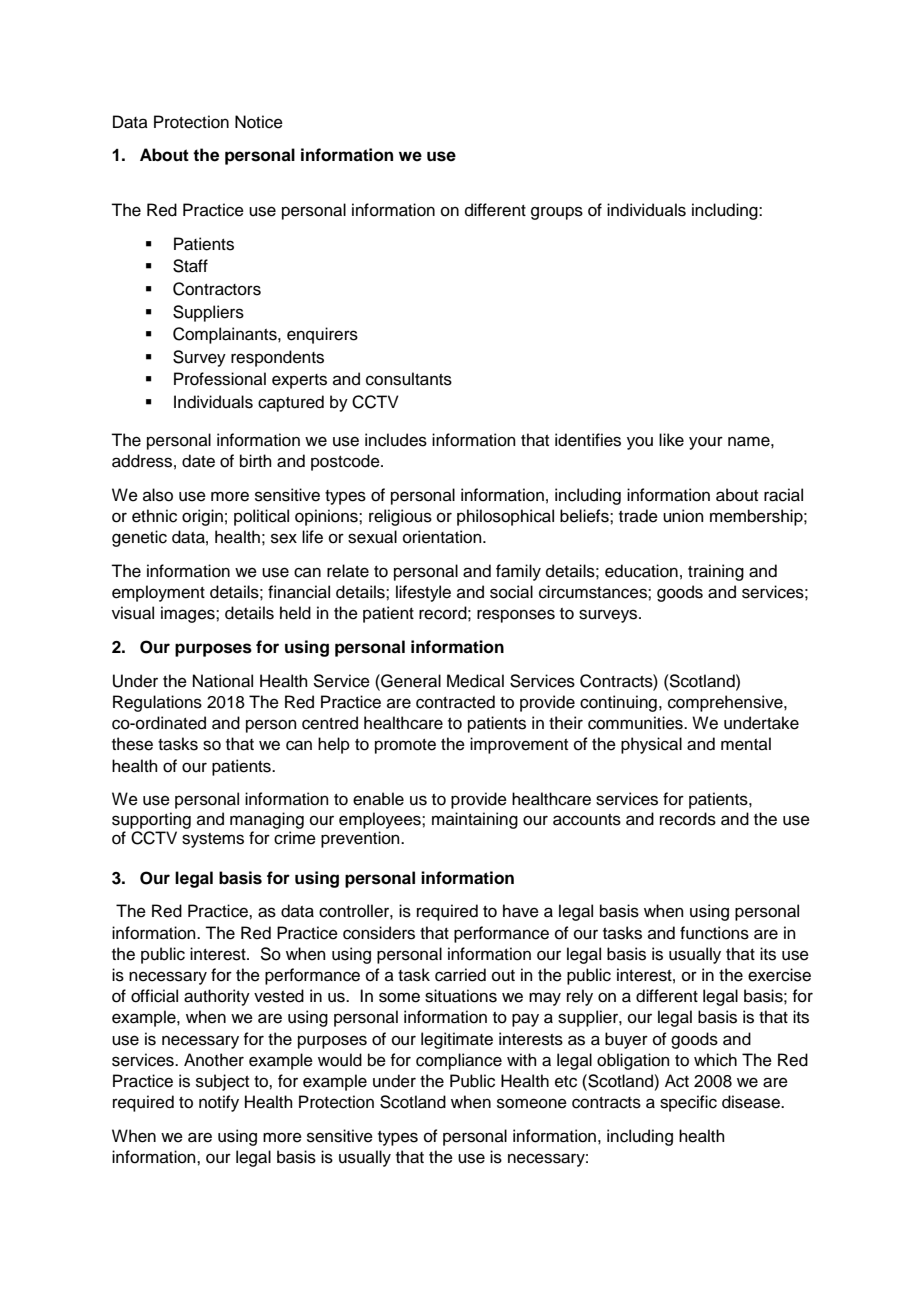 The height and width of the screenshot is (1308, 924). I want to click on subject, so click(222, 1082).
